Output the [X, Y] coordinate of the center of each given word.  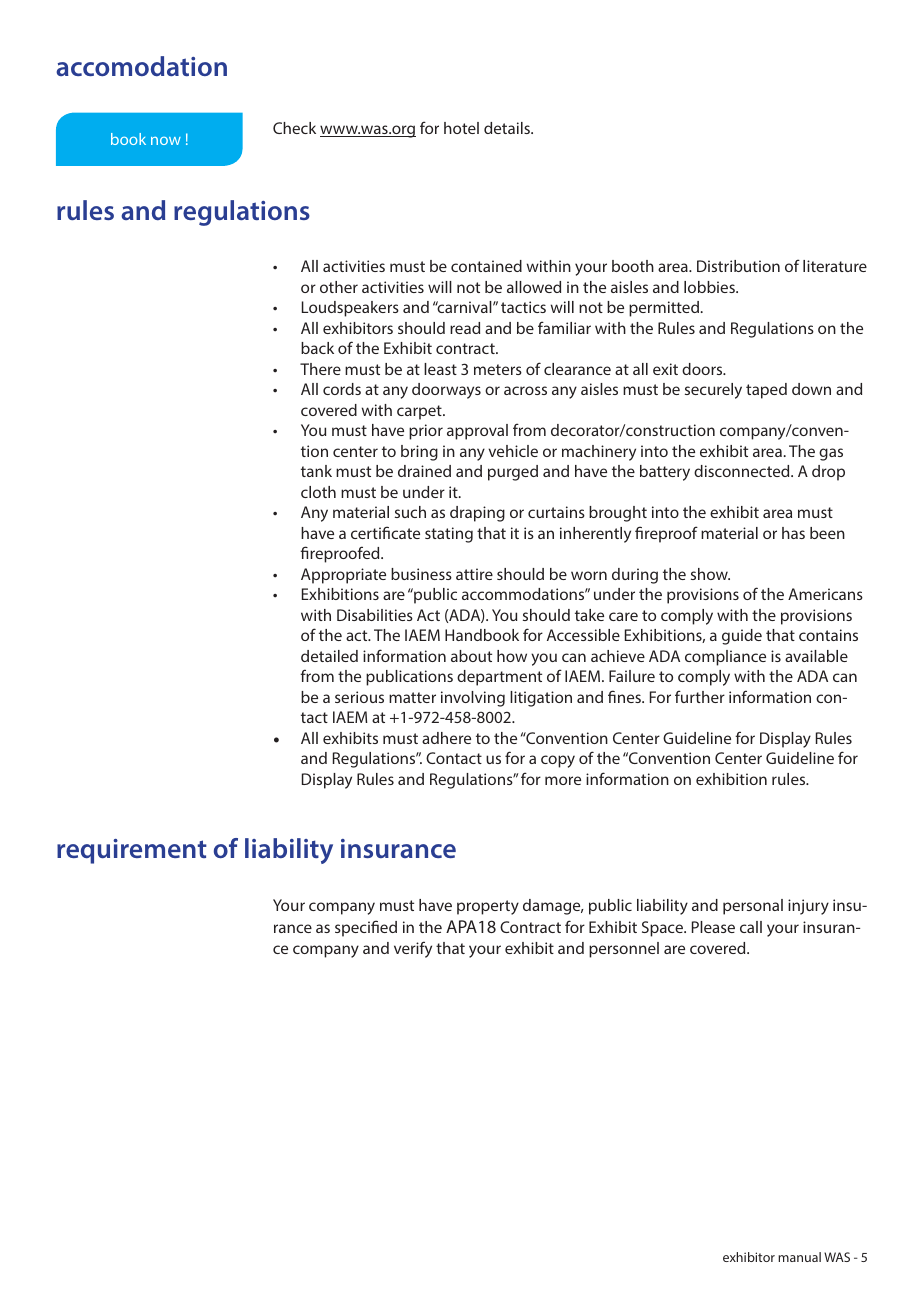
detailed [329, 656]
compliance [725, 658]
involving [473, 699]
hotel [461, 128]
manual [799, 1257]
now [166, 141]
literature [835, 266]
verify [413, 949]
